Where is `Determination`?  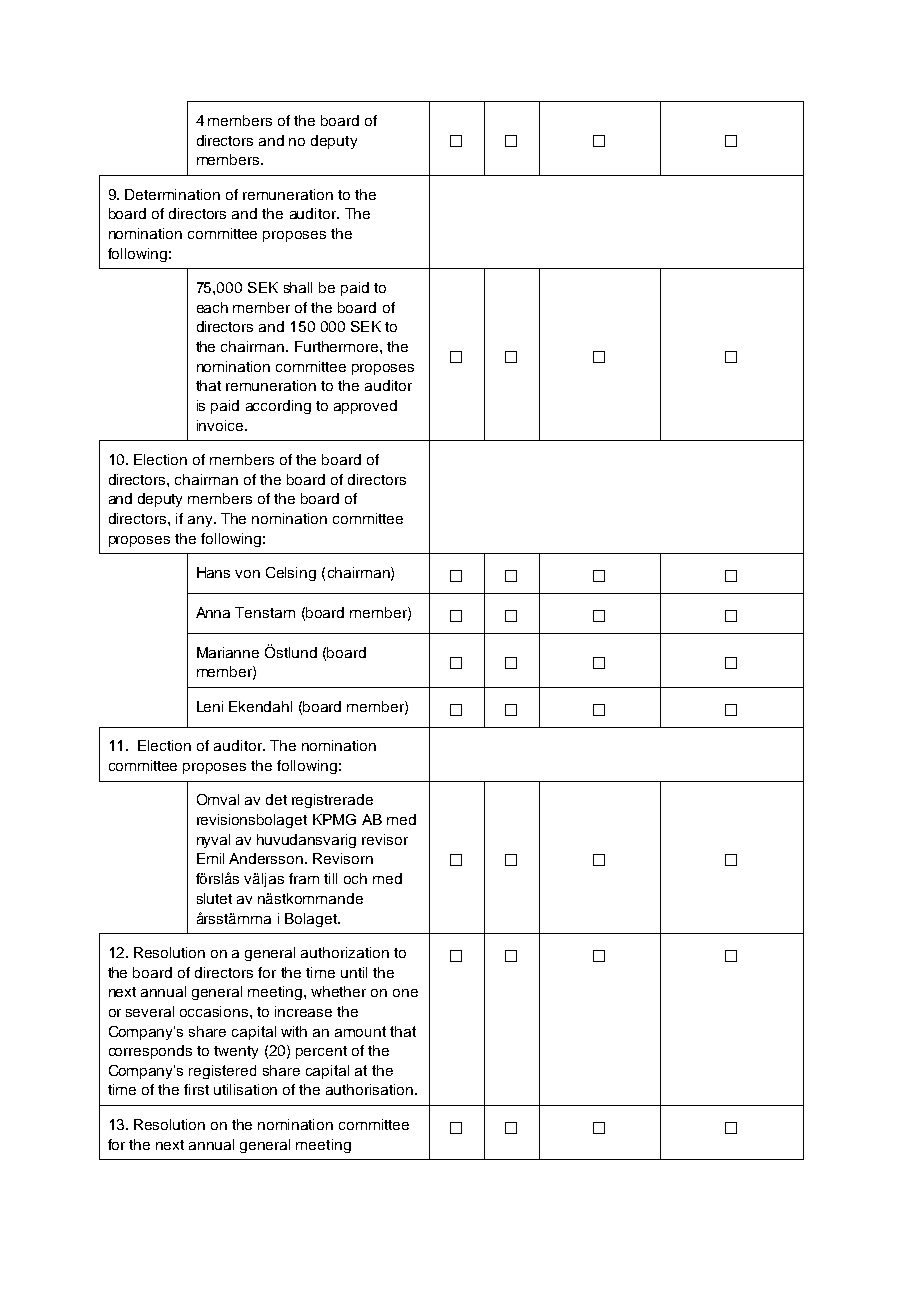 Determination is located at coordinates (172, 194).
